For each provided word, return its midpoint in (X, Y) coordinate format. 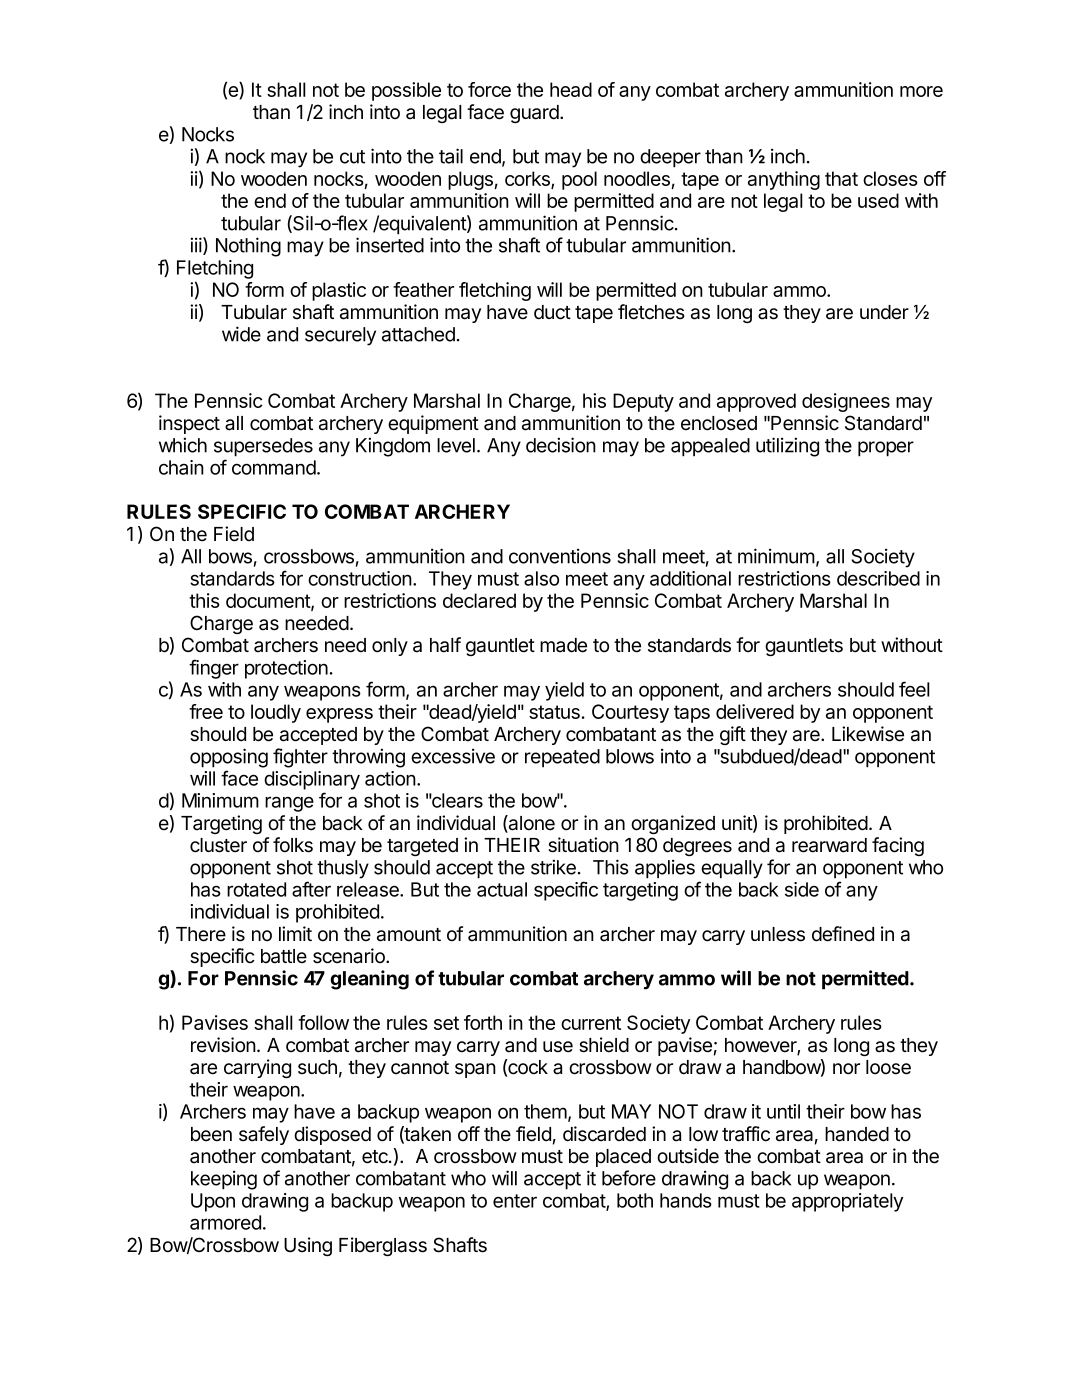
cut (352, 157)
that (841, 178)
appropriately (847, 1202)
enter (515, 1201)
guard (535, 114)
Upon (213, 1202)
